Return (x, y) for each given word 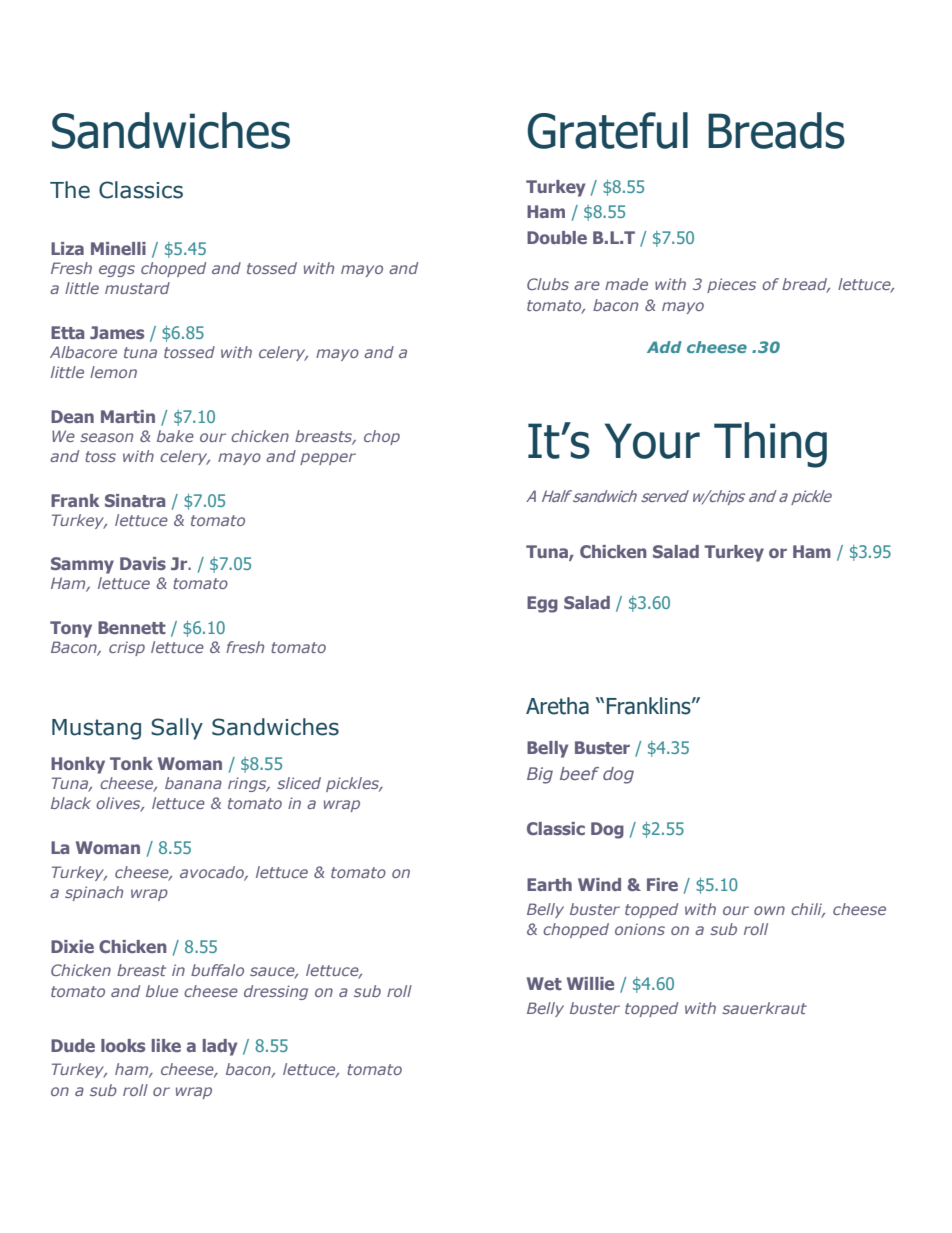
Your (652, 441)
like (166, 1045)
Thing (770, 445)
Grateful (607, 130)
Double (557, 237)
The (70, 190)
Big (540, 775)
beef (579, 773)
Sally (177, 729)
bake (175, 436)
